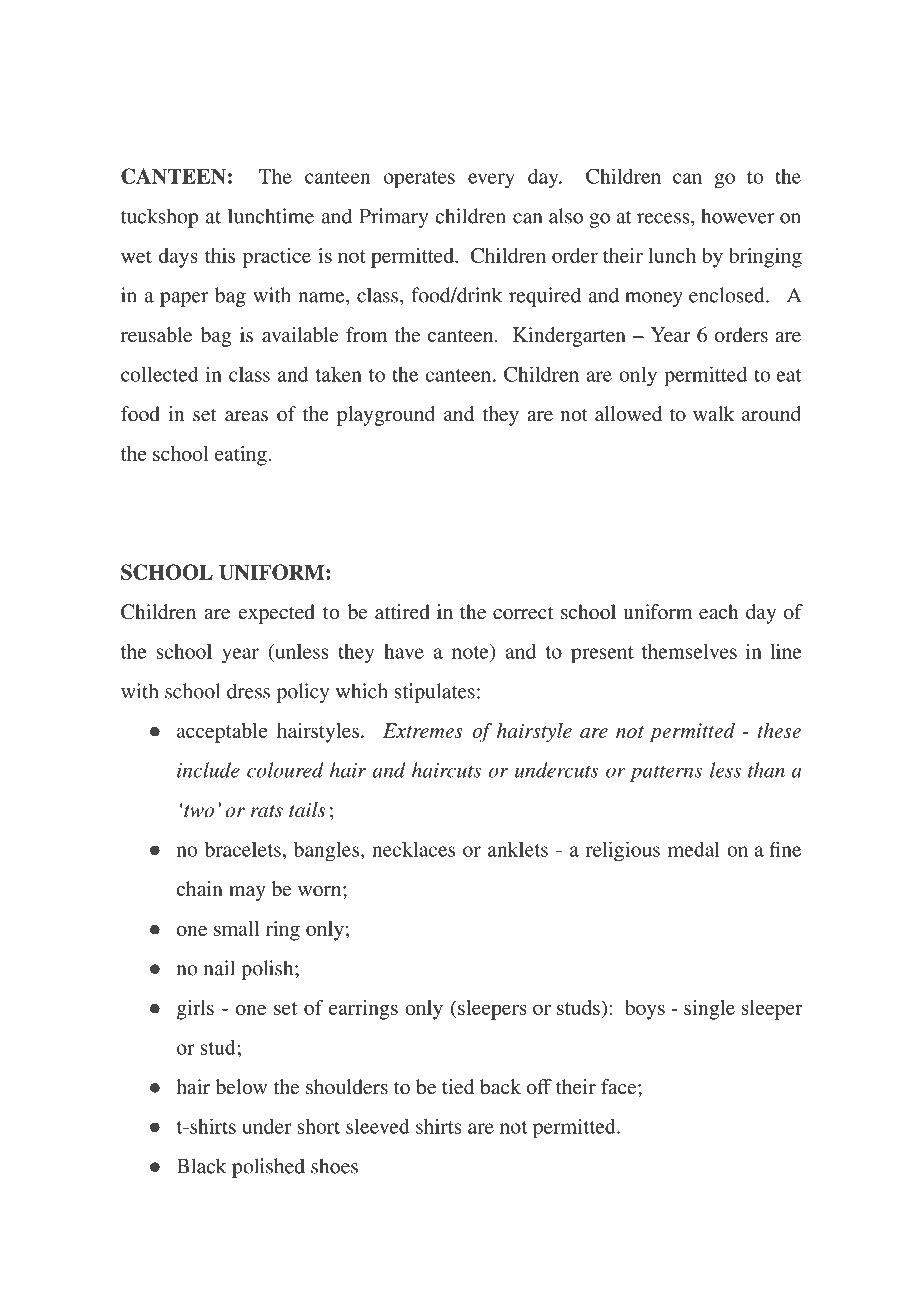 Image resolution: width=924 pixels, height=1307 pixels. Describe the element at coordinates (220, 255) in the screenshot. I see `this` at that location.
